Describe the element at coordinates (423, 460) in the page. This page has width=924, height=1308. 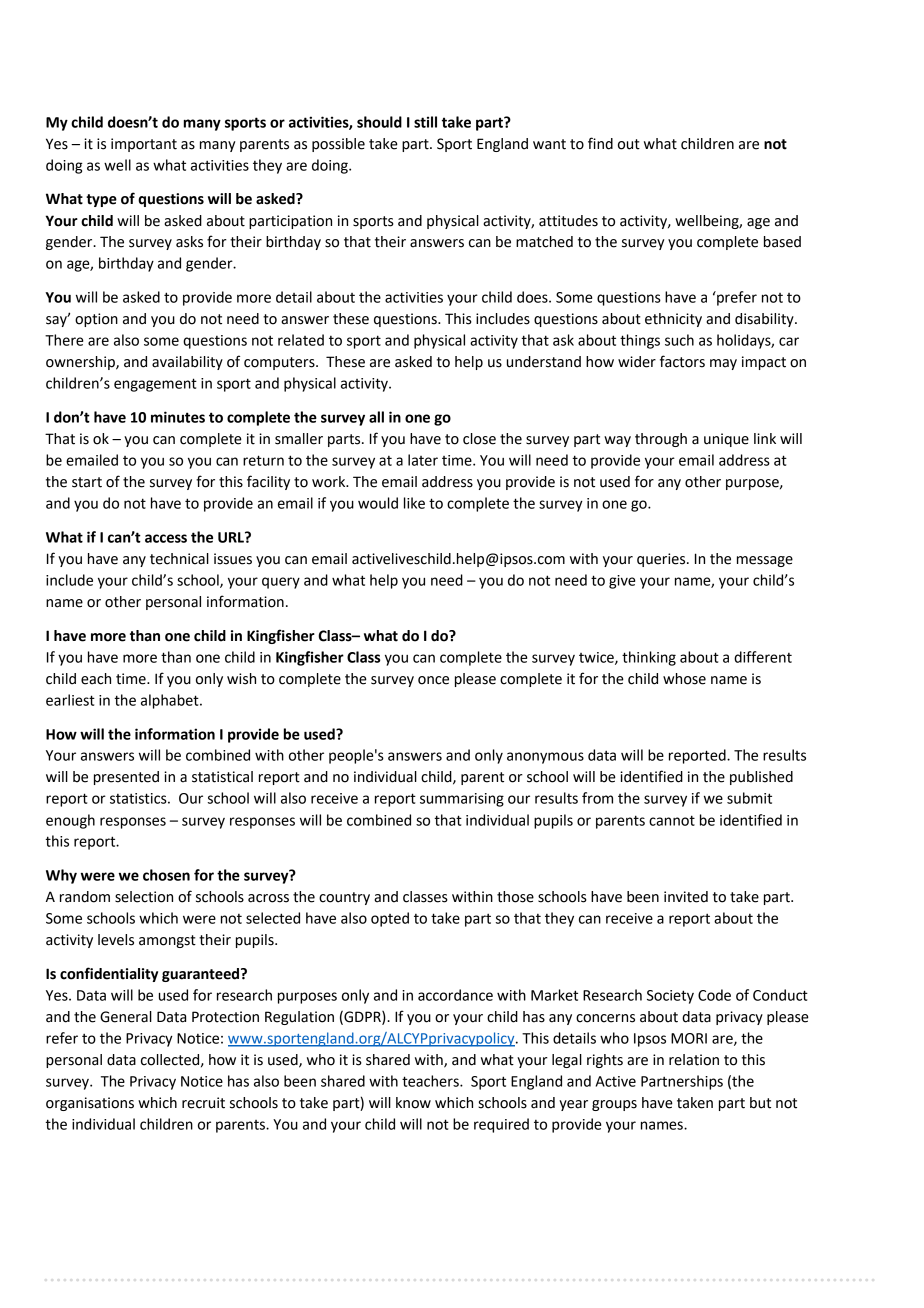
I see `later` at that location.
